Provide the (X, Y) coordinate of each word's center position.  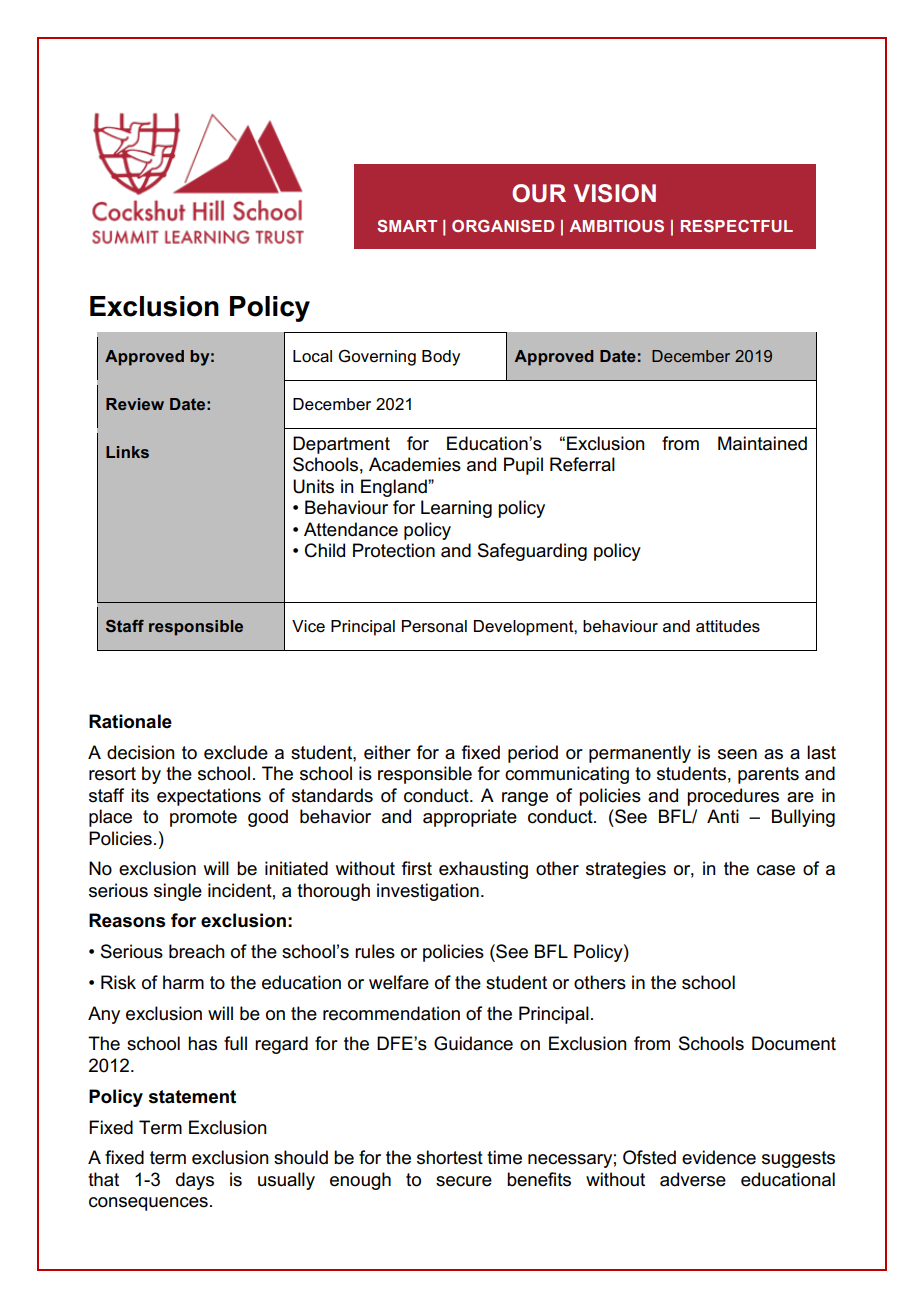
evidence (719, 1157)
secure (464, 1181)
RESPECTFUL (737, 226)
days (195, 1181)
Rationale (130, 721)
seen (737, 754)
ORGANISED (503, 226)
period (533, 754)
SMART (407, 226)
